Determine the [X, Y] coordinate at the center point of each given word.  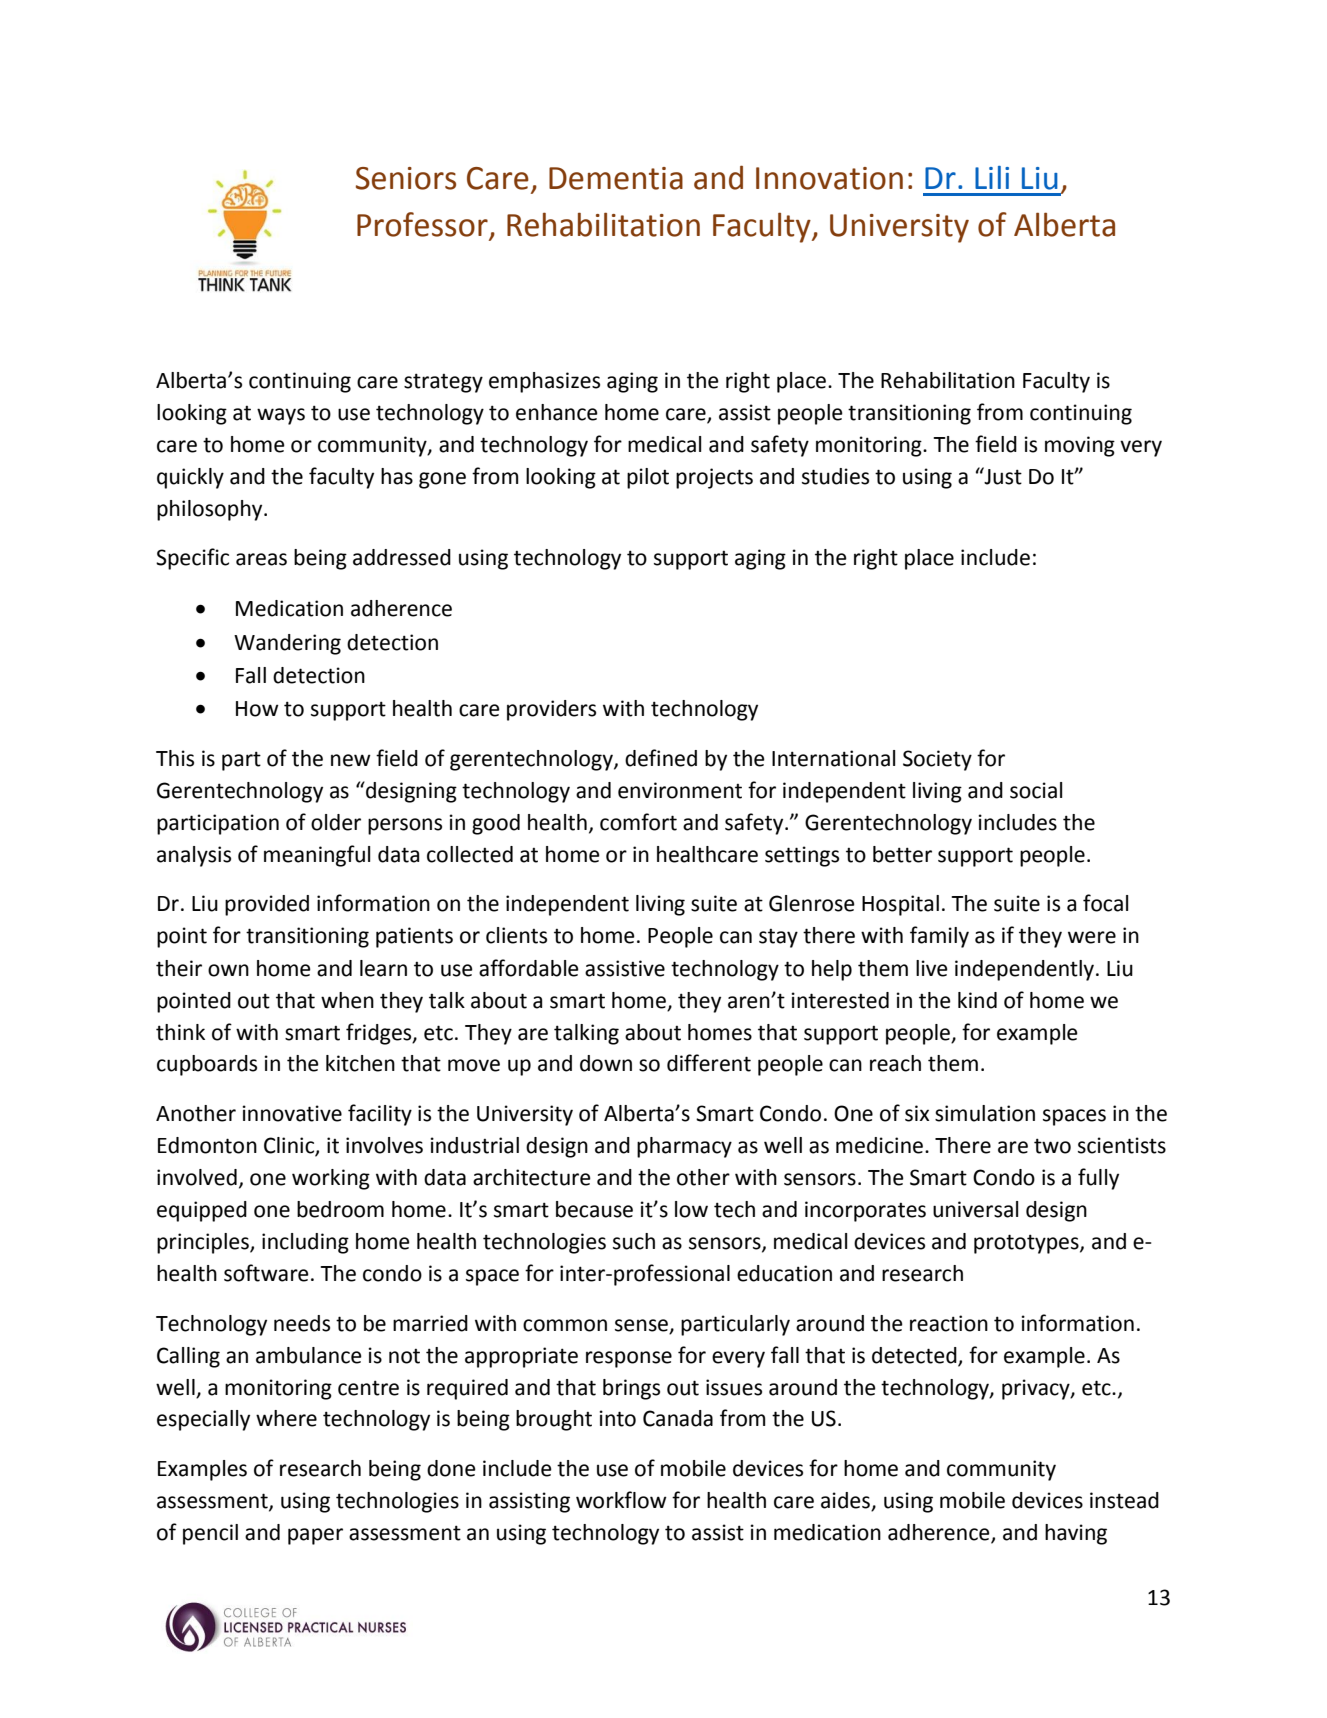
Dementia [616, 178]
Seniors [406, 178]
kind [977, 1000]
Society [937, 760]
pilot [648, 478]
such [634, 1241]
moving [1080, 446]
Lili [992, 177]
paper [315, 1536]
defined [661, 758]
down [606, 1063]
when [347, 1000]
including [305, 1243]
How [257, 709]
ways [281, 416]
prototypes [1027, 1244]
